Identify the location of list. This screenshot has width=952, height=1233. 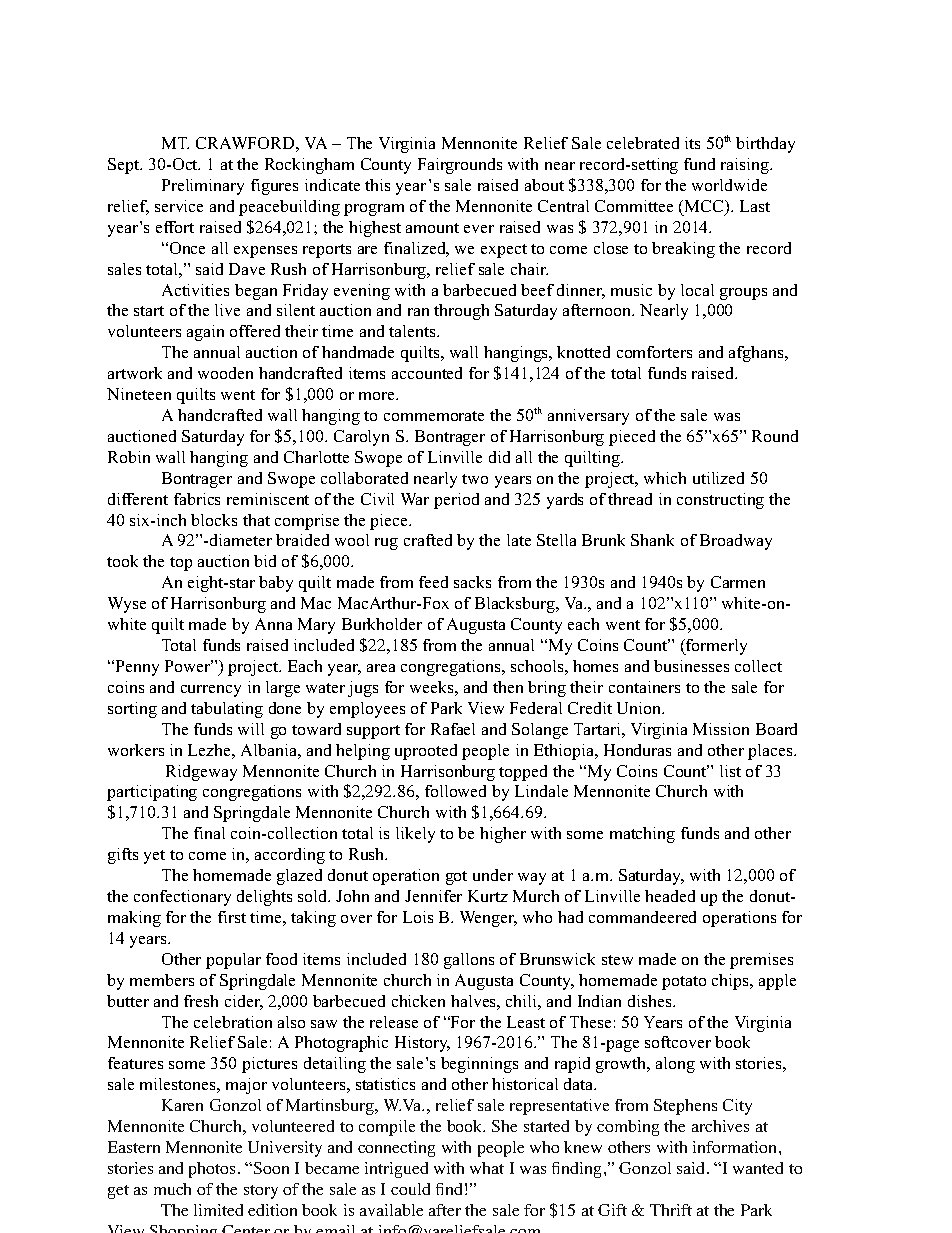
(730, 771).
